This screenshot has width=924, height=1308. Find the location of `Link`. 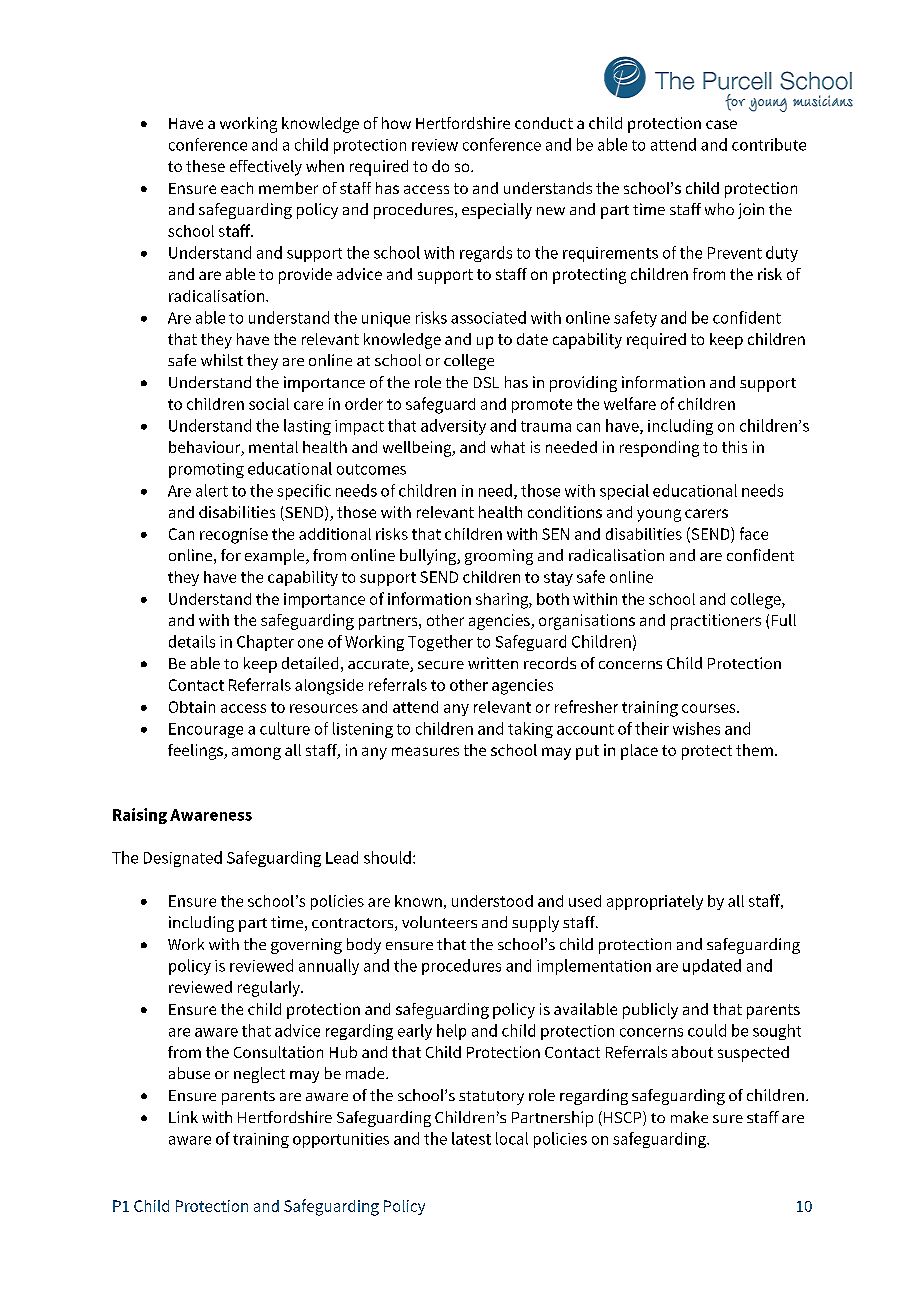

Link is located at coordinates (183, 1117).
